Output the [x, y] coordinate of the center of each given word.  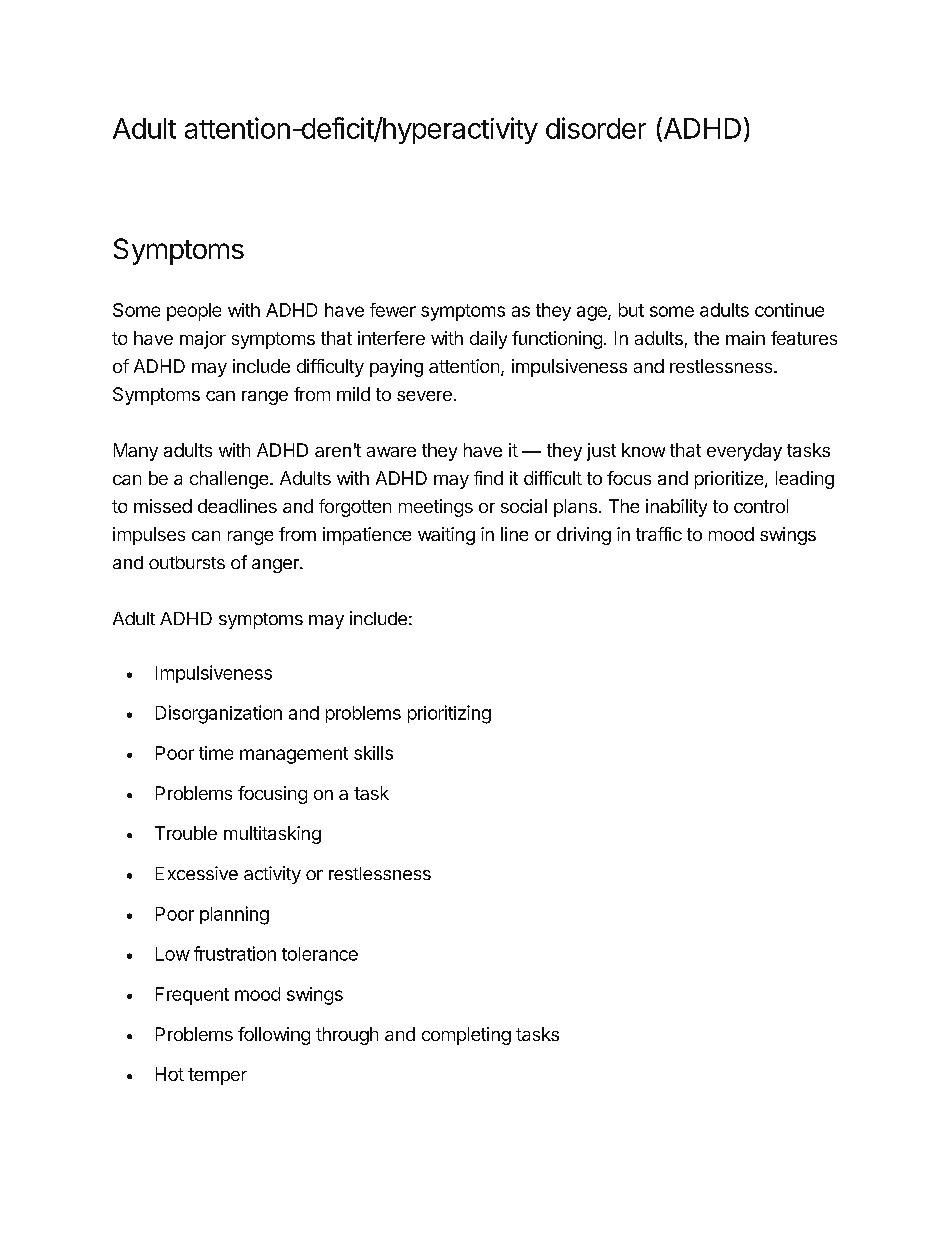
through [347, 1036]
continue [789, 310]
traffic [659, 534]
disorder [596, 128]
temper [217, 1076]
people [194, 312]
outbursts [187, 562]
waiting [446, 536]
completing [466, 1036]
